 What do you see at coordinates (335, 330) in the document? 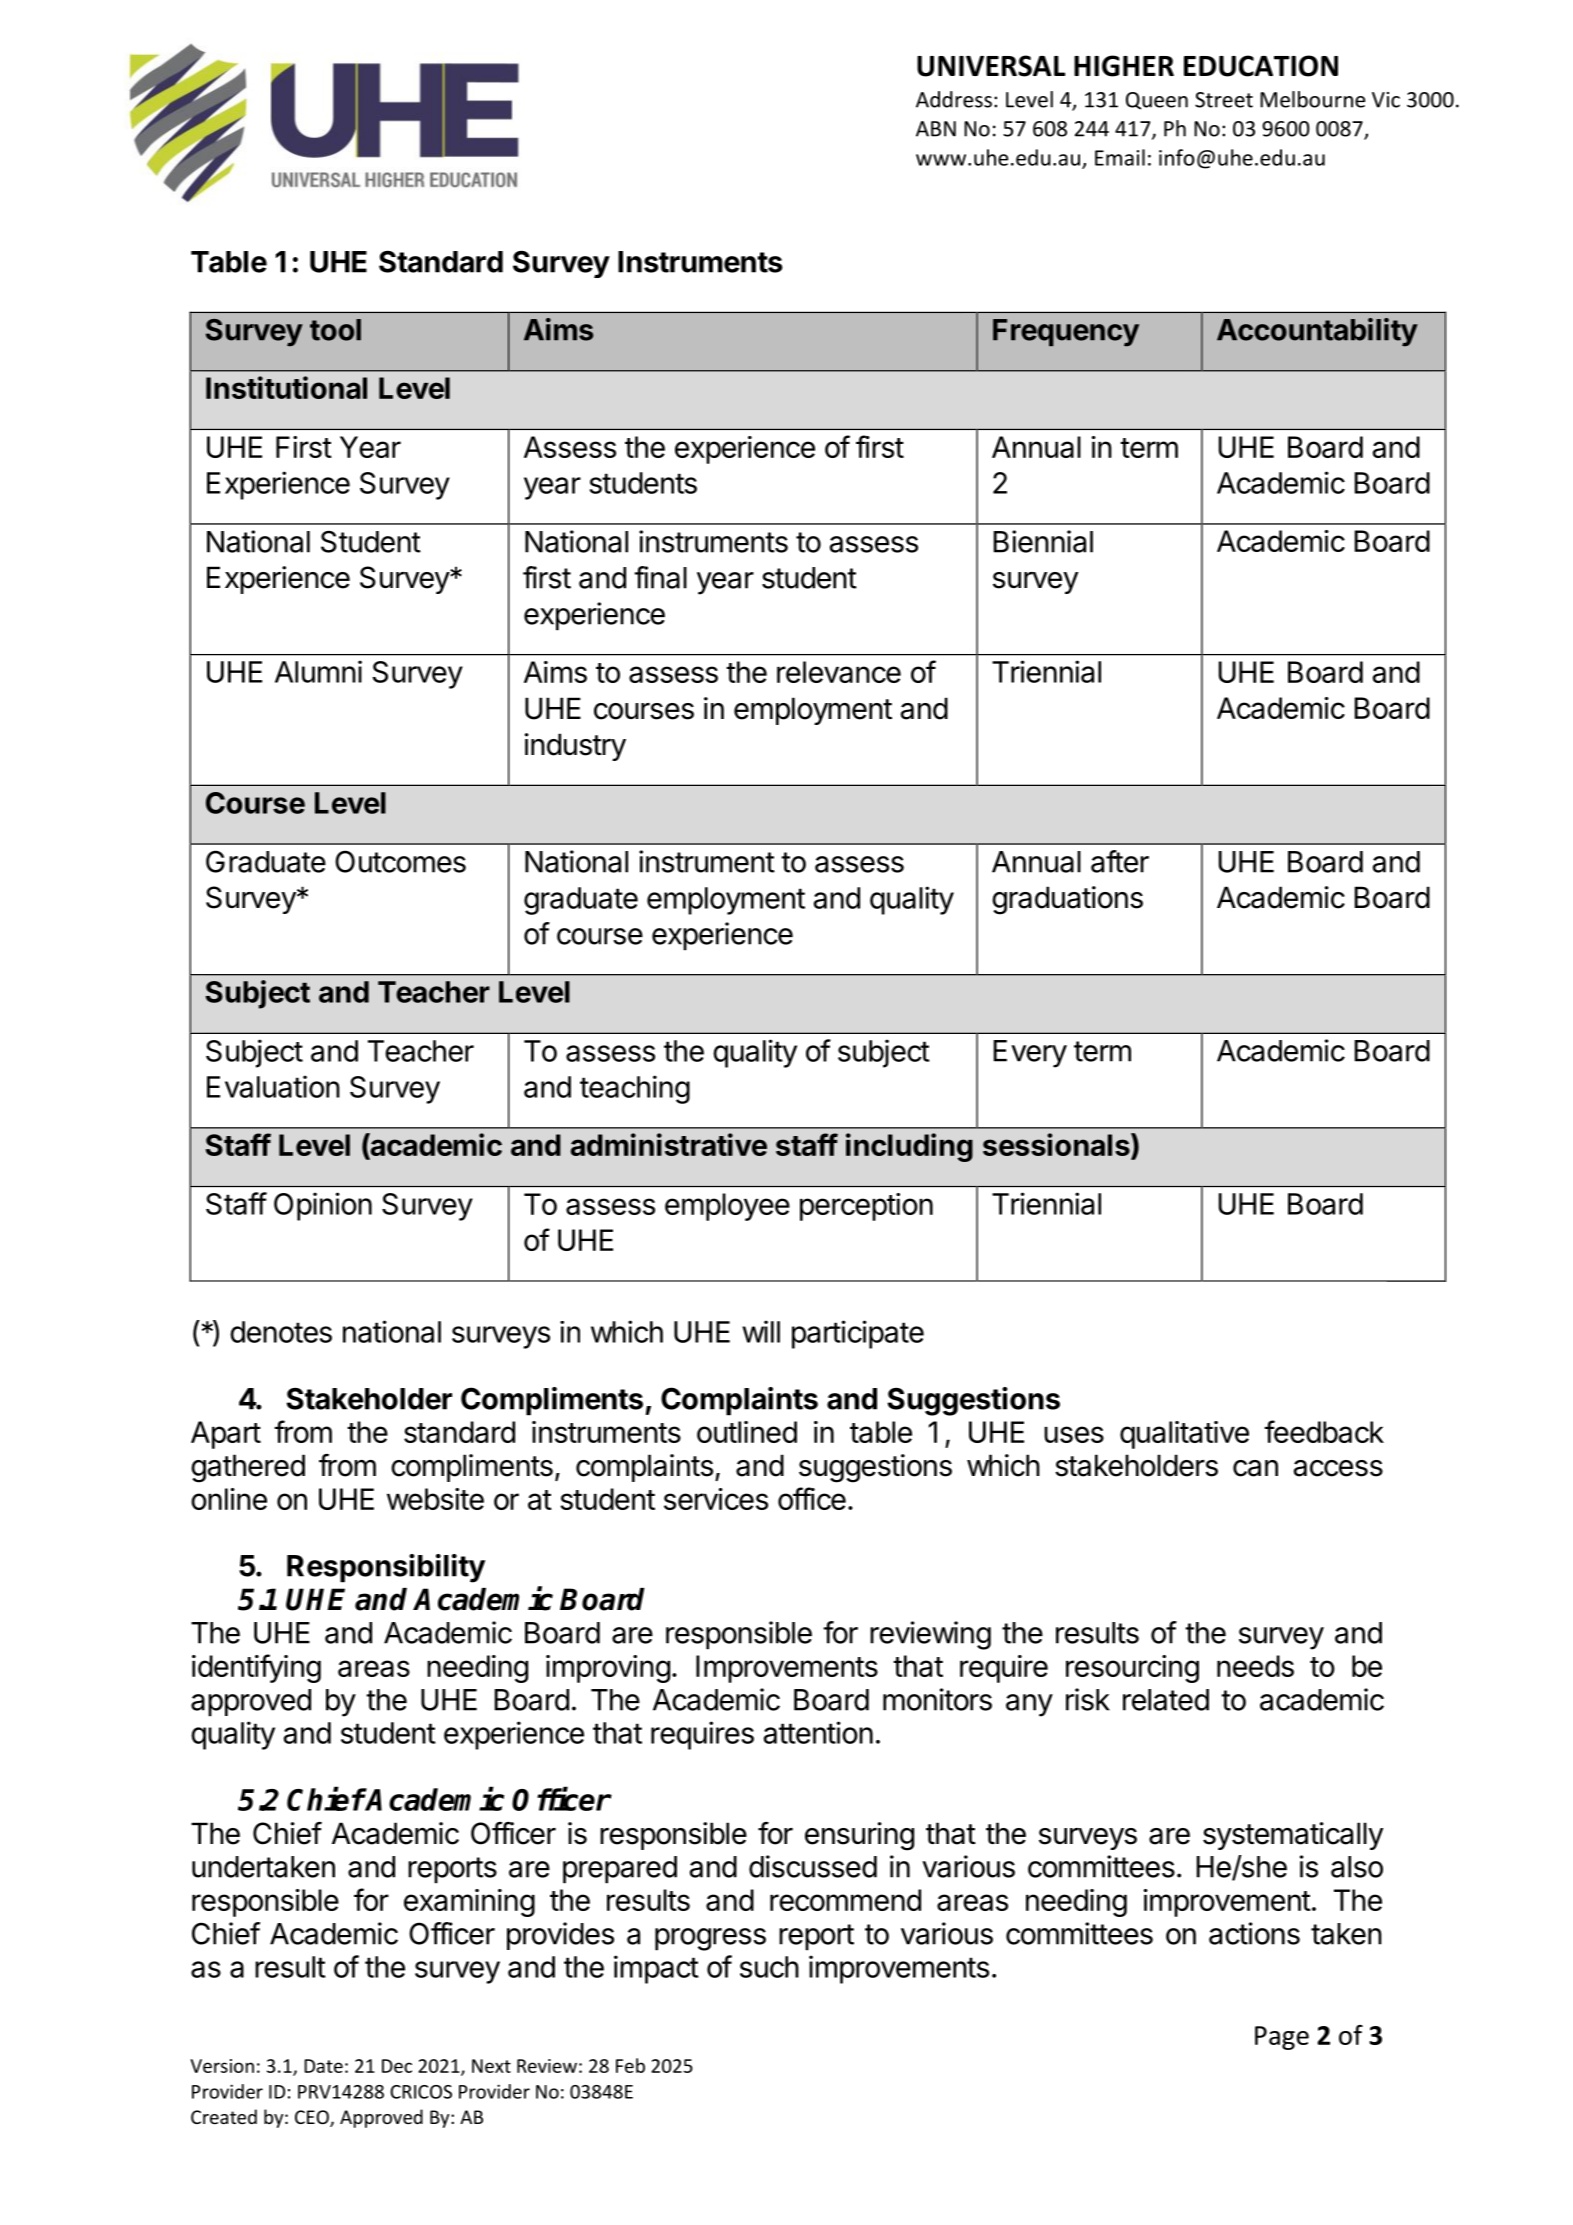
I see `tool` at bounding box center [335, 330].
